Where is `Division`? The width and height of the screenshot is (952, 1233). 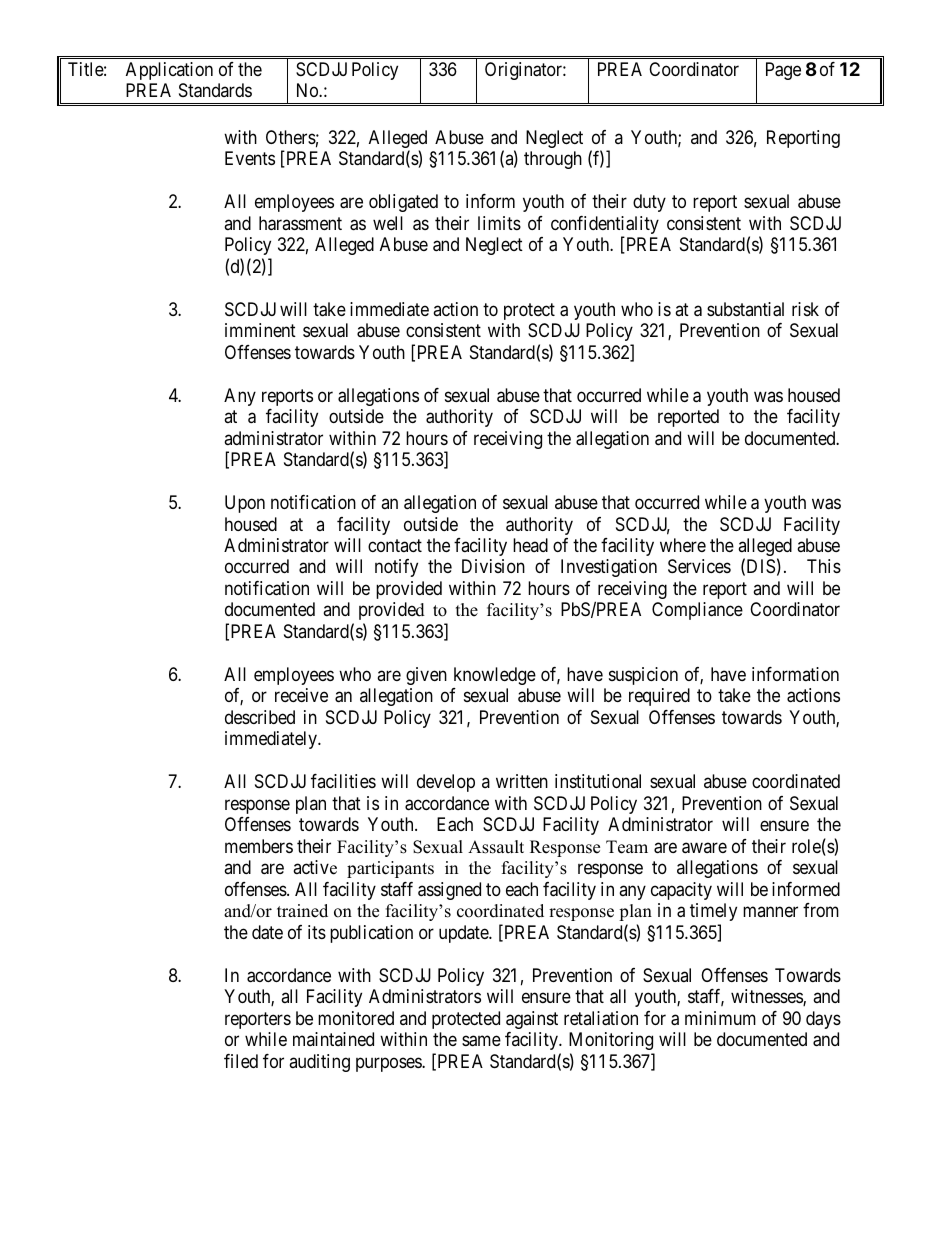
Division is located at coordinates (493, 566).
